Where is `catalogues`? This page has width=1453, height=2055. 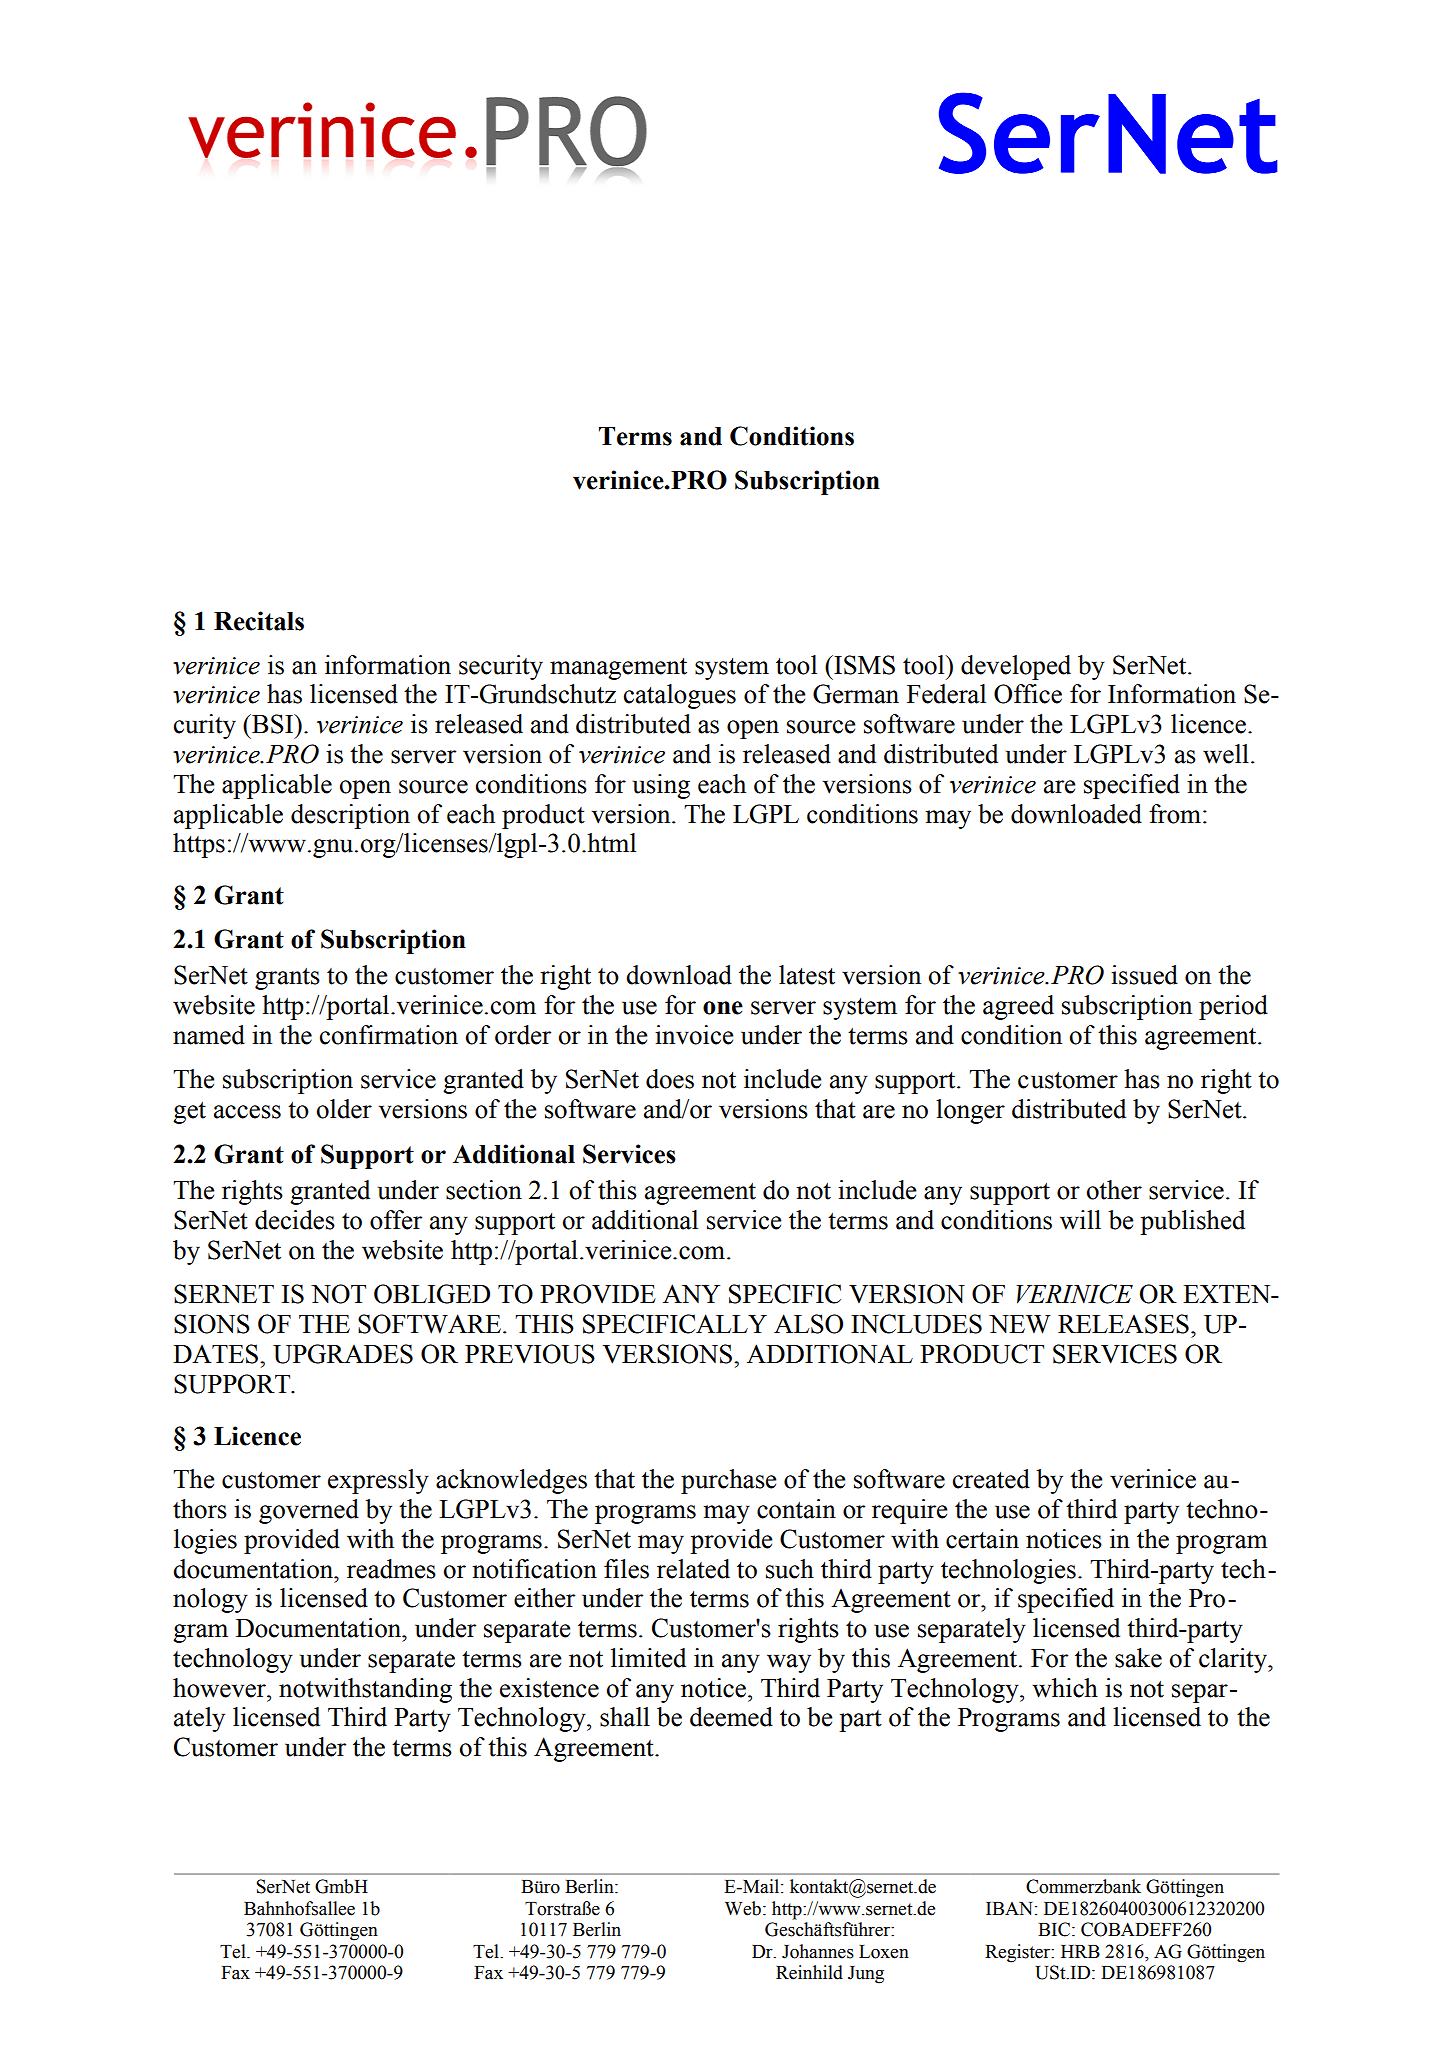 catalogues is located at coordinates (680, 696).
